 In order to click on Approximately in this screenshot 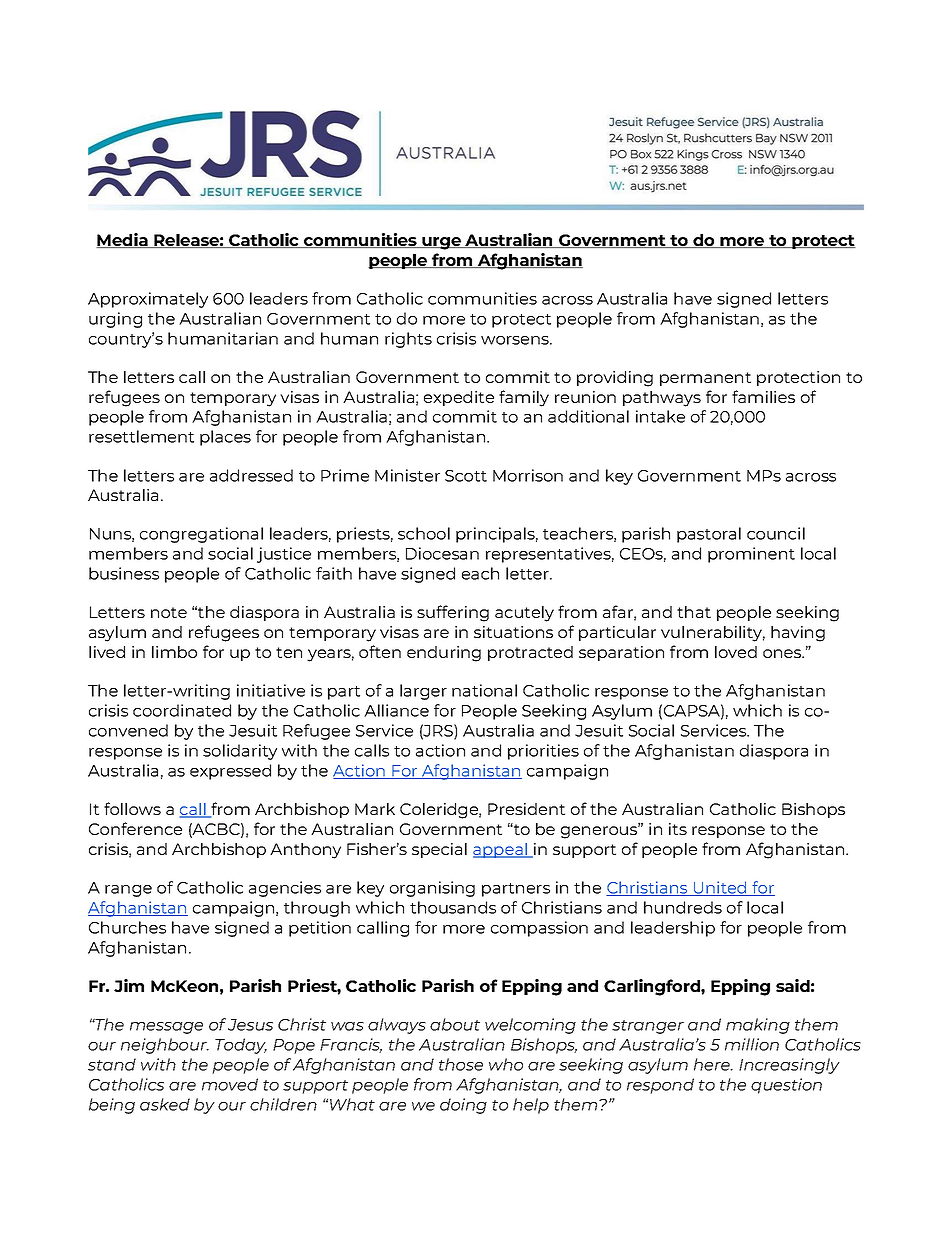, I will do `click(148, 300)`.
